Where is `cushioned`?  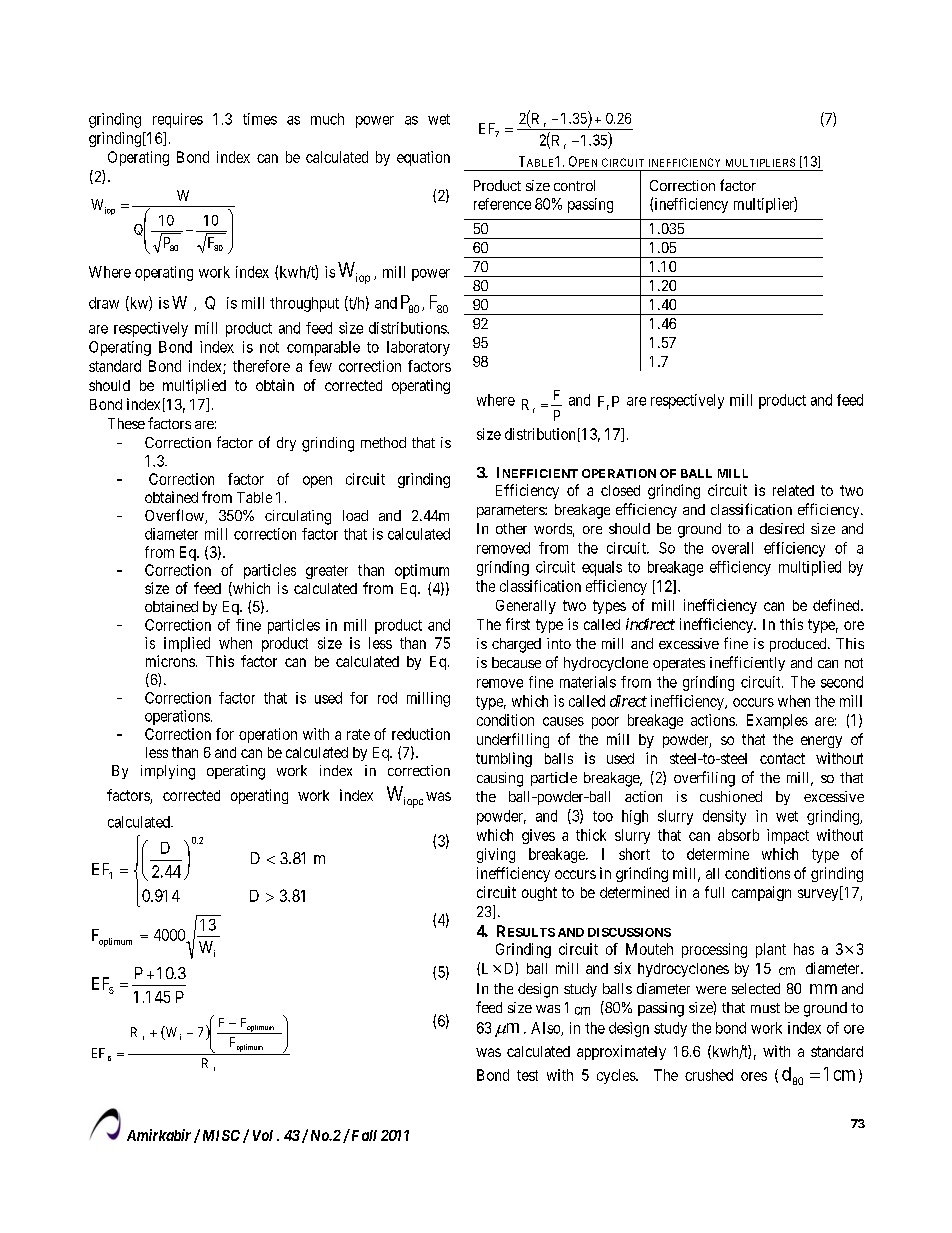 cushioned is located at coordinates (731, 796).
